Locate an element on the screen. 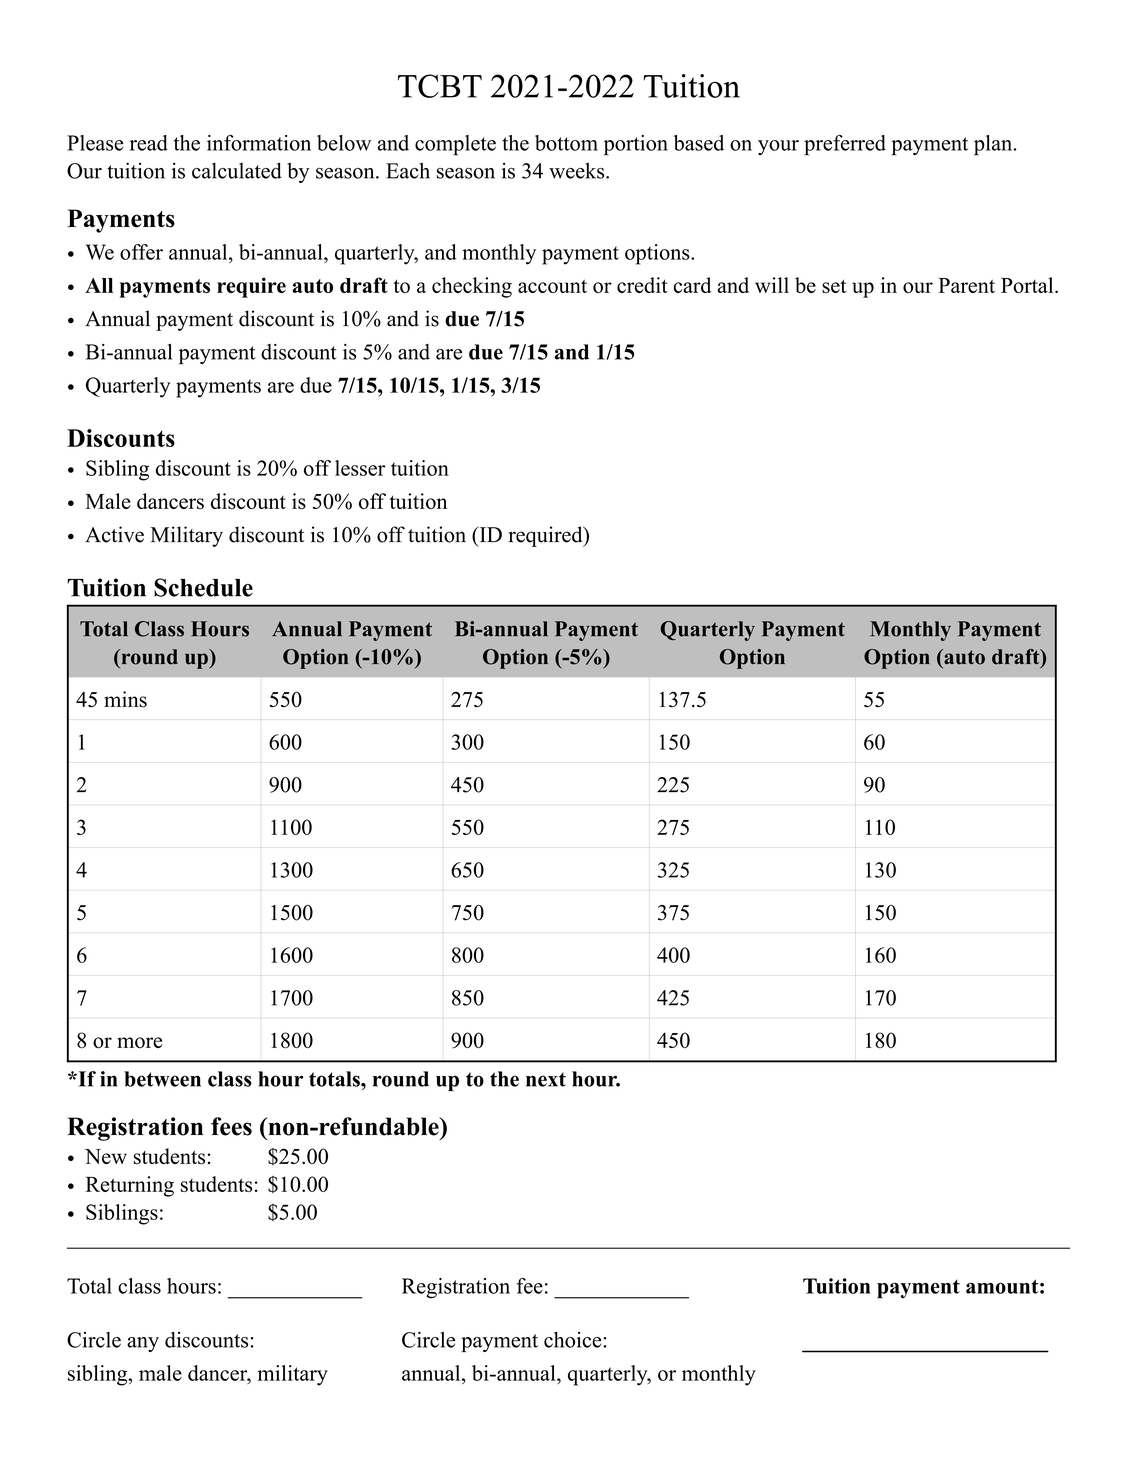  mins is located at coordinates (125, 699).
